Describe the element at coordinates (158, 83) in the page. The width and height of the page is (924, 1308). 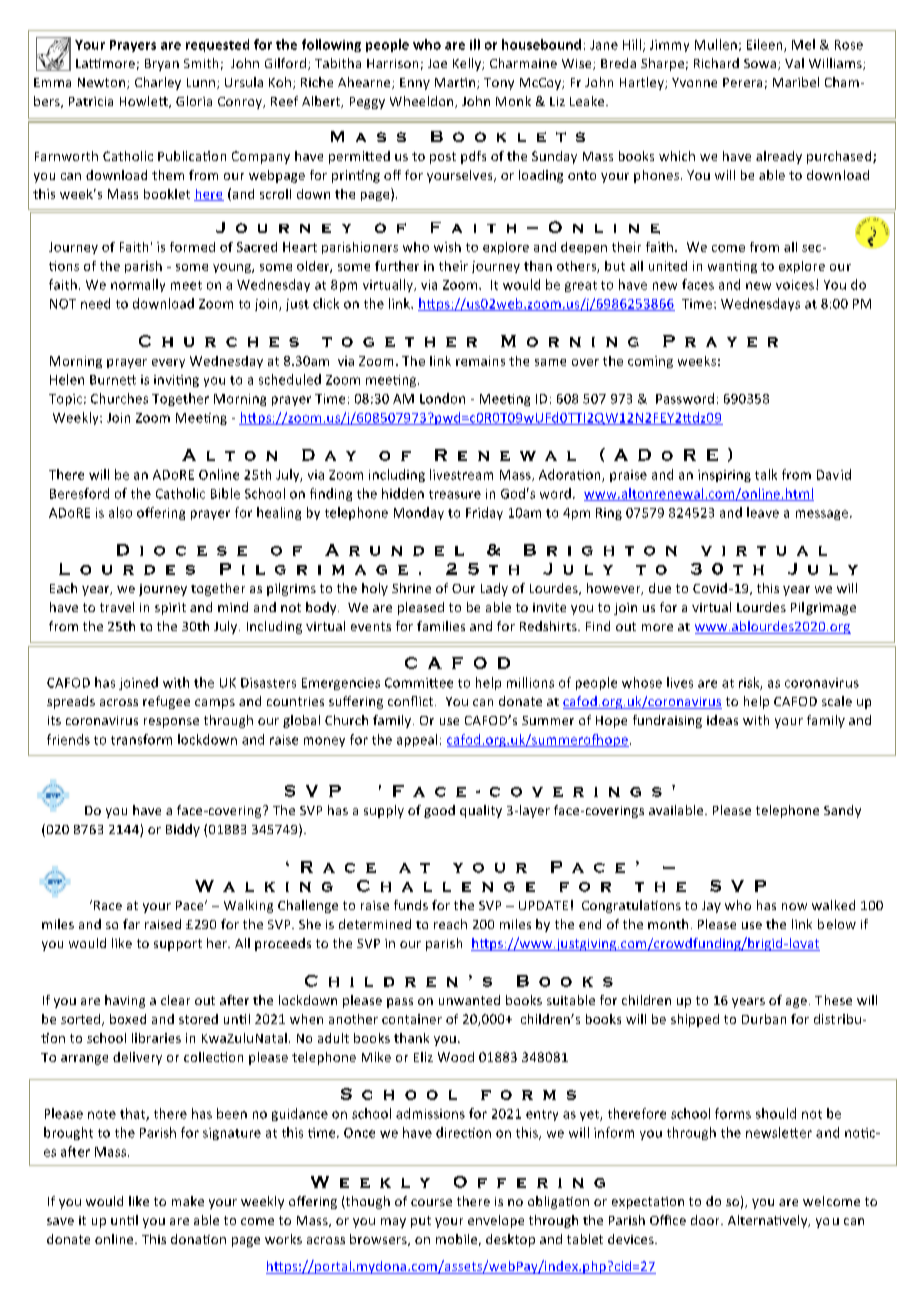
I see `Charley` at that location.
